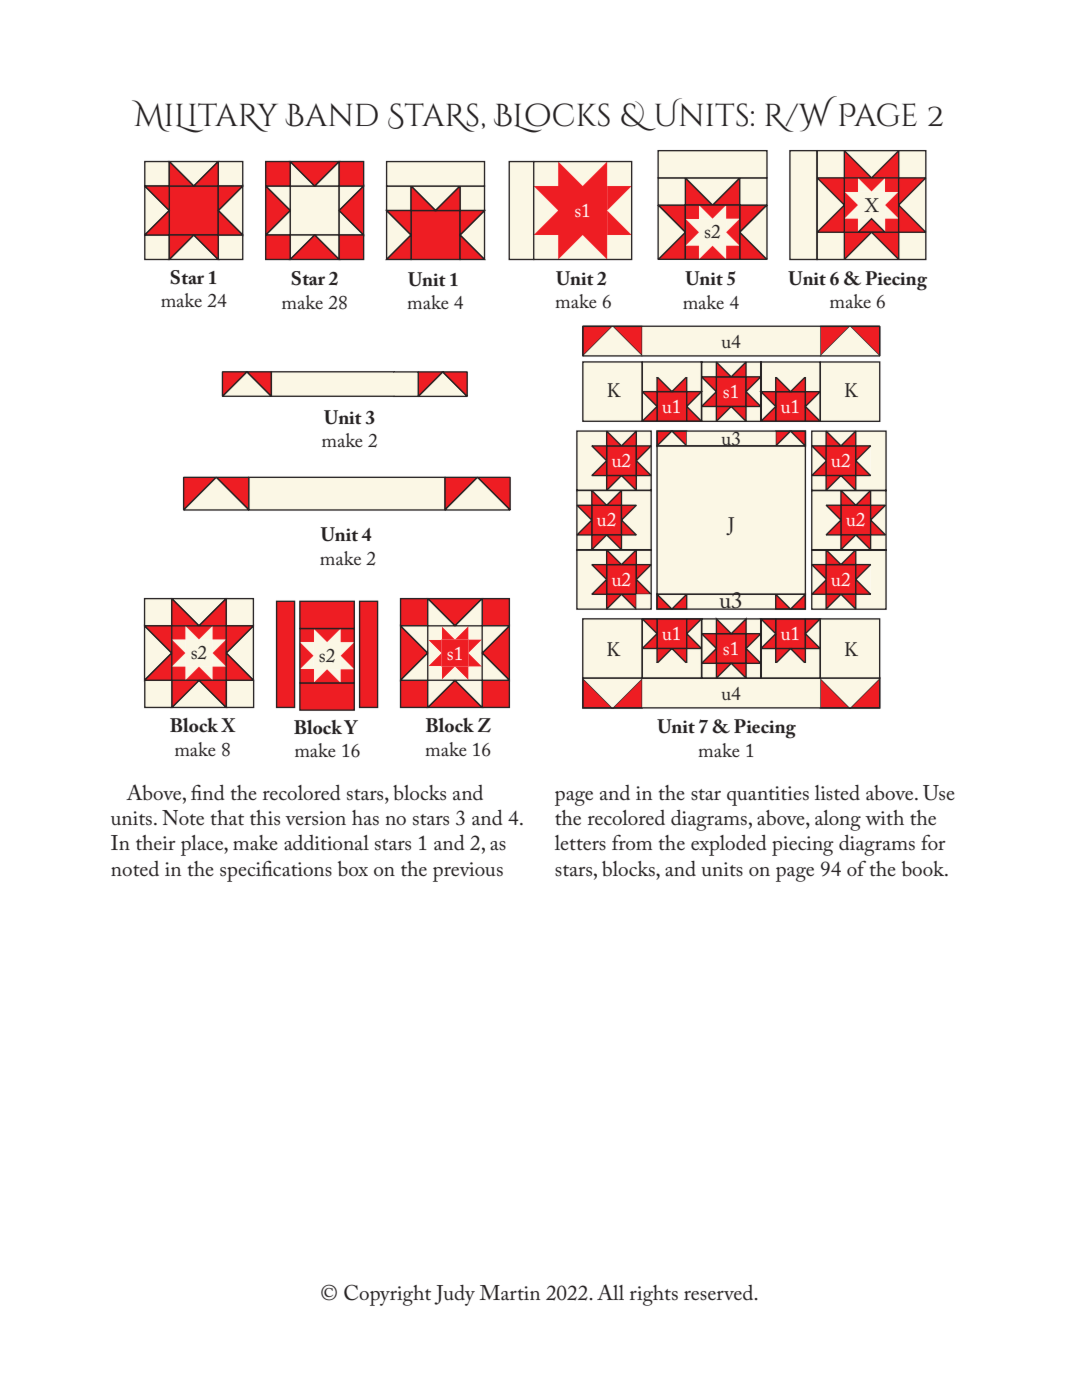  Describe the element at coordinates (580, 843) in the screenshot. I see `letters` at that location.
